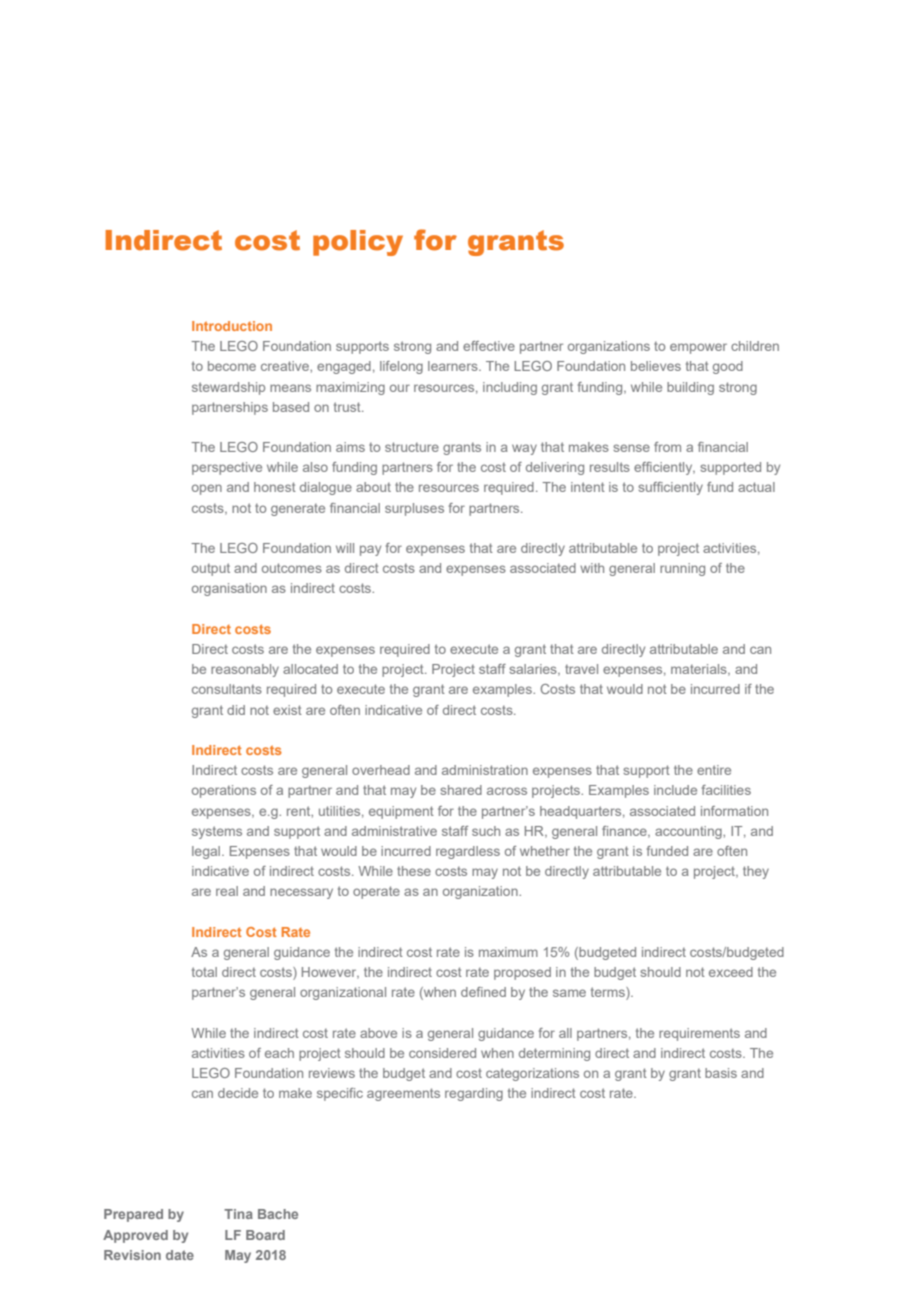  I want to click on administration, so click(485, 770).
